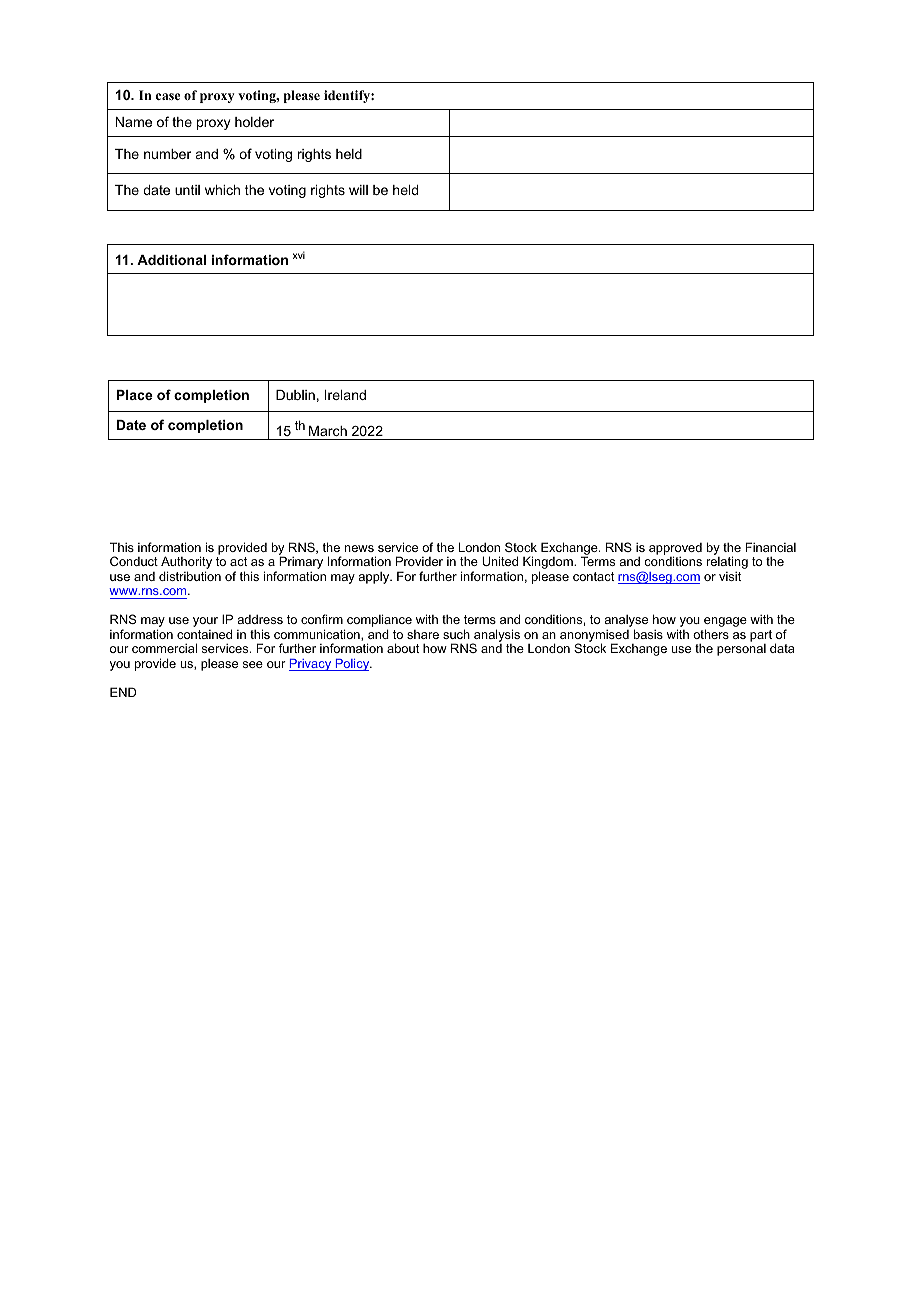  What do you see at coordinates (358, 190) in the screenshot?
I see `will` at bounding box center [358, 190].
